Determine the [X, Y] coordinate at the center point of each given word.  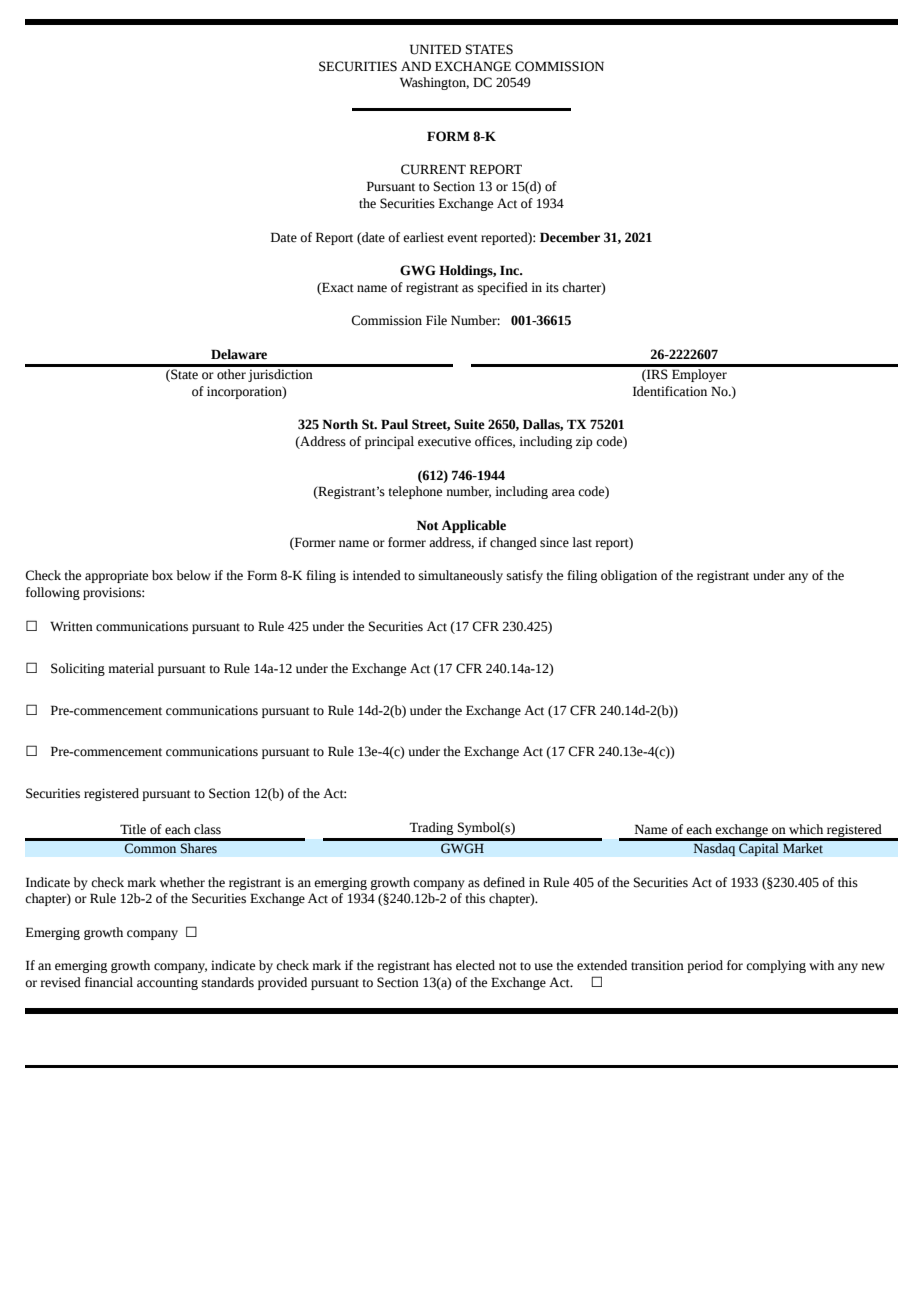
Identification [670, 391]
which [806, 829]
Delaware [239, 354]
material [131, 668]
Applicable [474, 526]
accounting [167, 983]
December [570, 237]
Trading [431, 828]
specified [503, 288]
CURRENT [433, 169]
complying [776, 966]
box [162, 575]
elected [475, 965]
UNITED [435, 49]
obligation [629, 576]
